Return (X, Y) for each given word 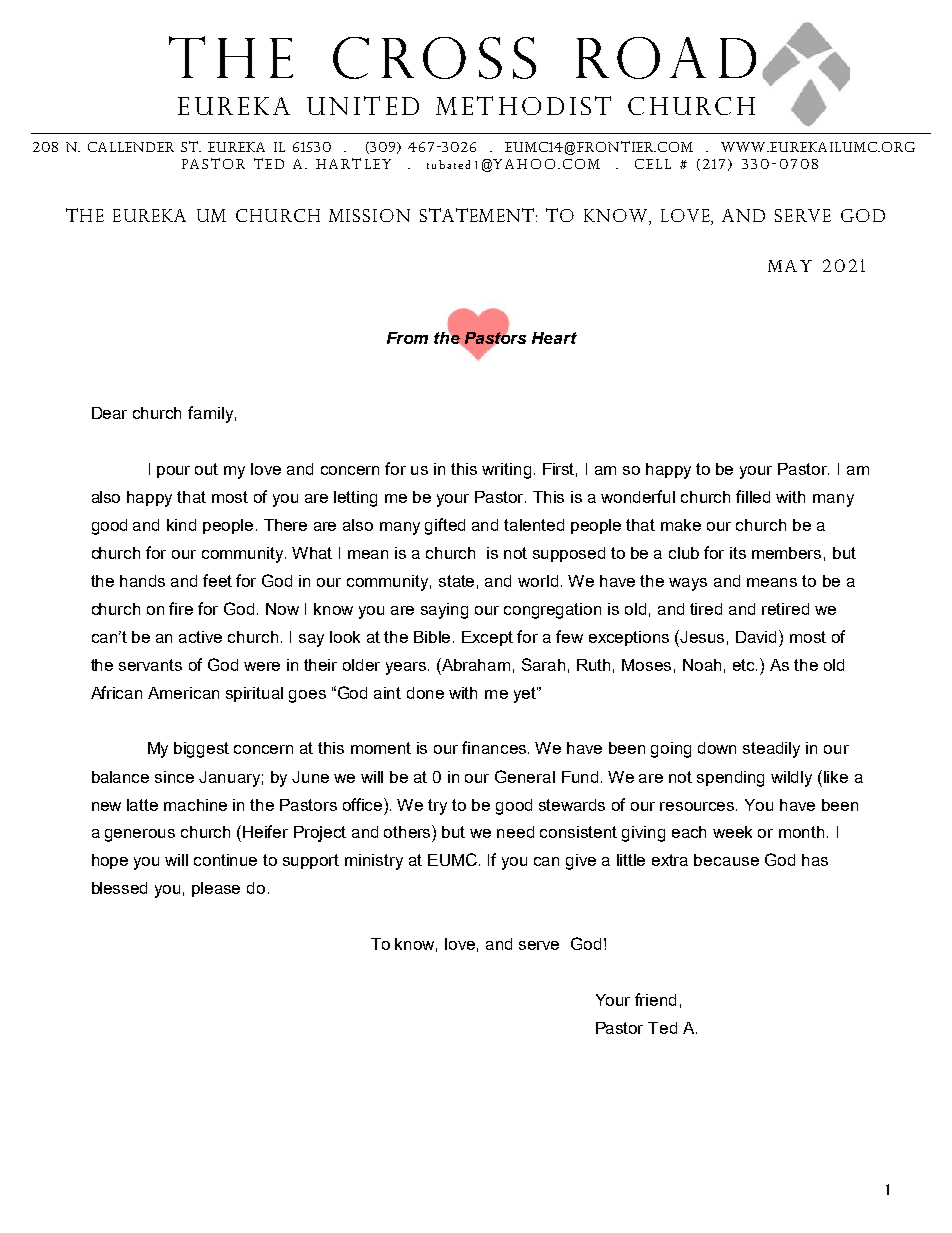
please (216, 889)
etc (745, 665)
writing (506, 471)
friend (655, 999)
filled (753, 496)
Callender (131, 147)
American (183, 693)
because (726, 860)
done (425, 693)
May (790, 266)
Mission (369, 215)
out (206, 469)
